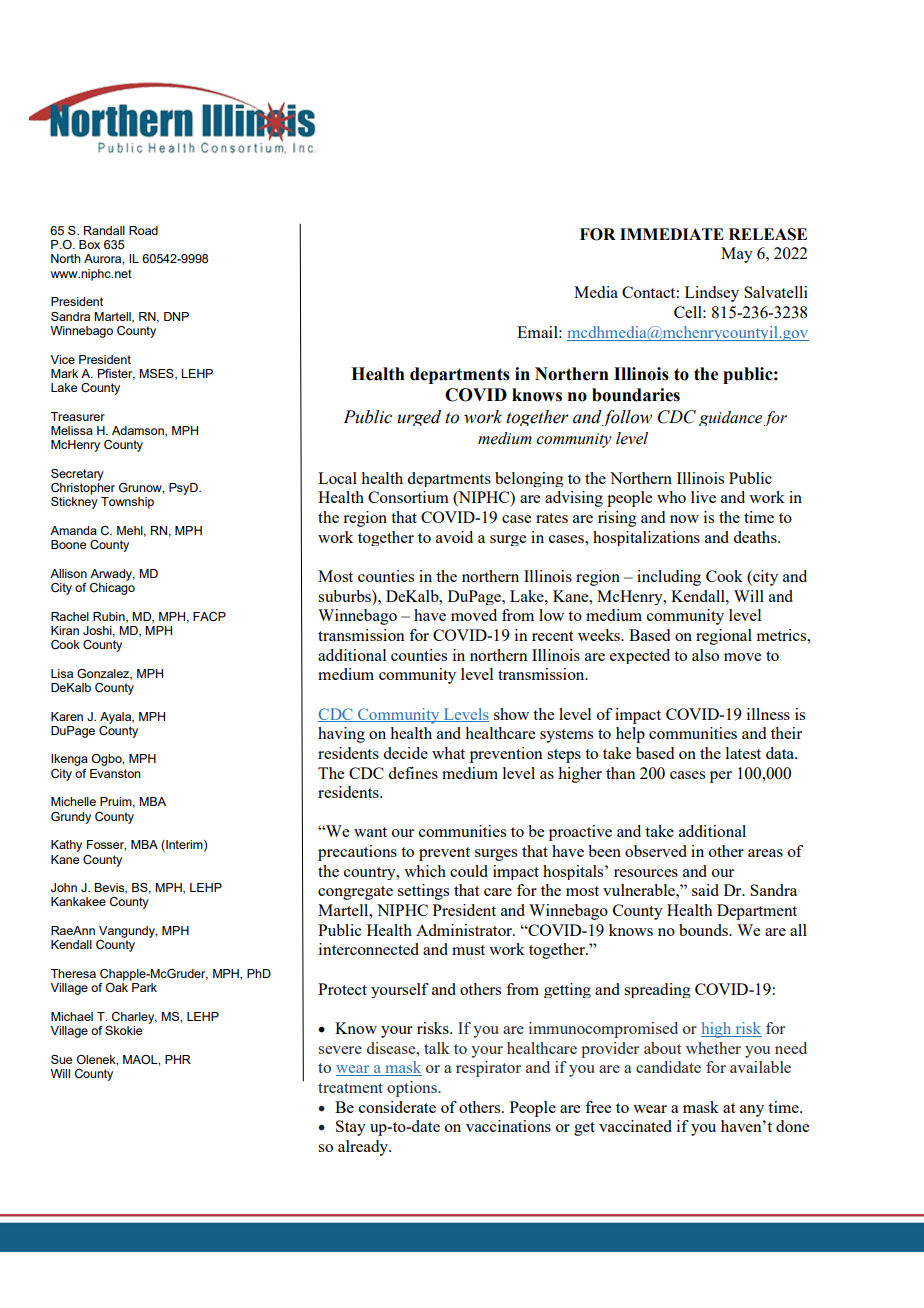 The width and height of the screenshot is (924, 1308). What do you see at coordinates (143, 230) in the screenshot?
I see `Road` at bounding box center [143, 230].
